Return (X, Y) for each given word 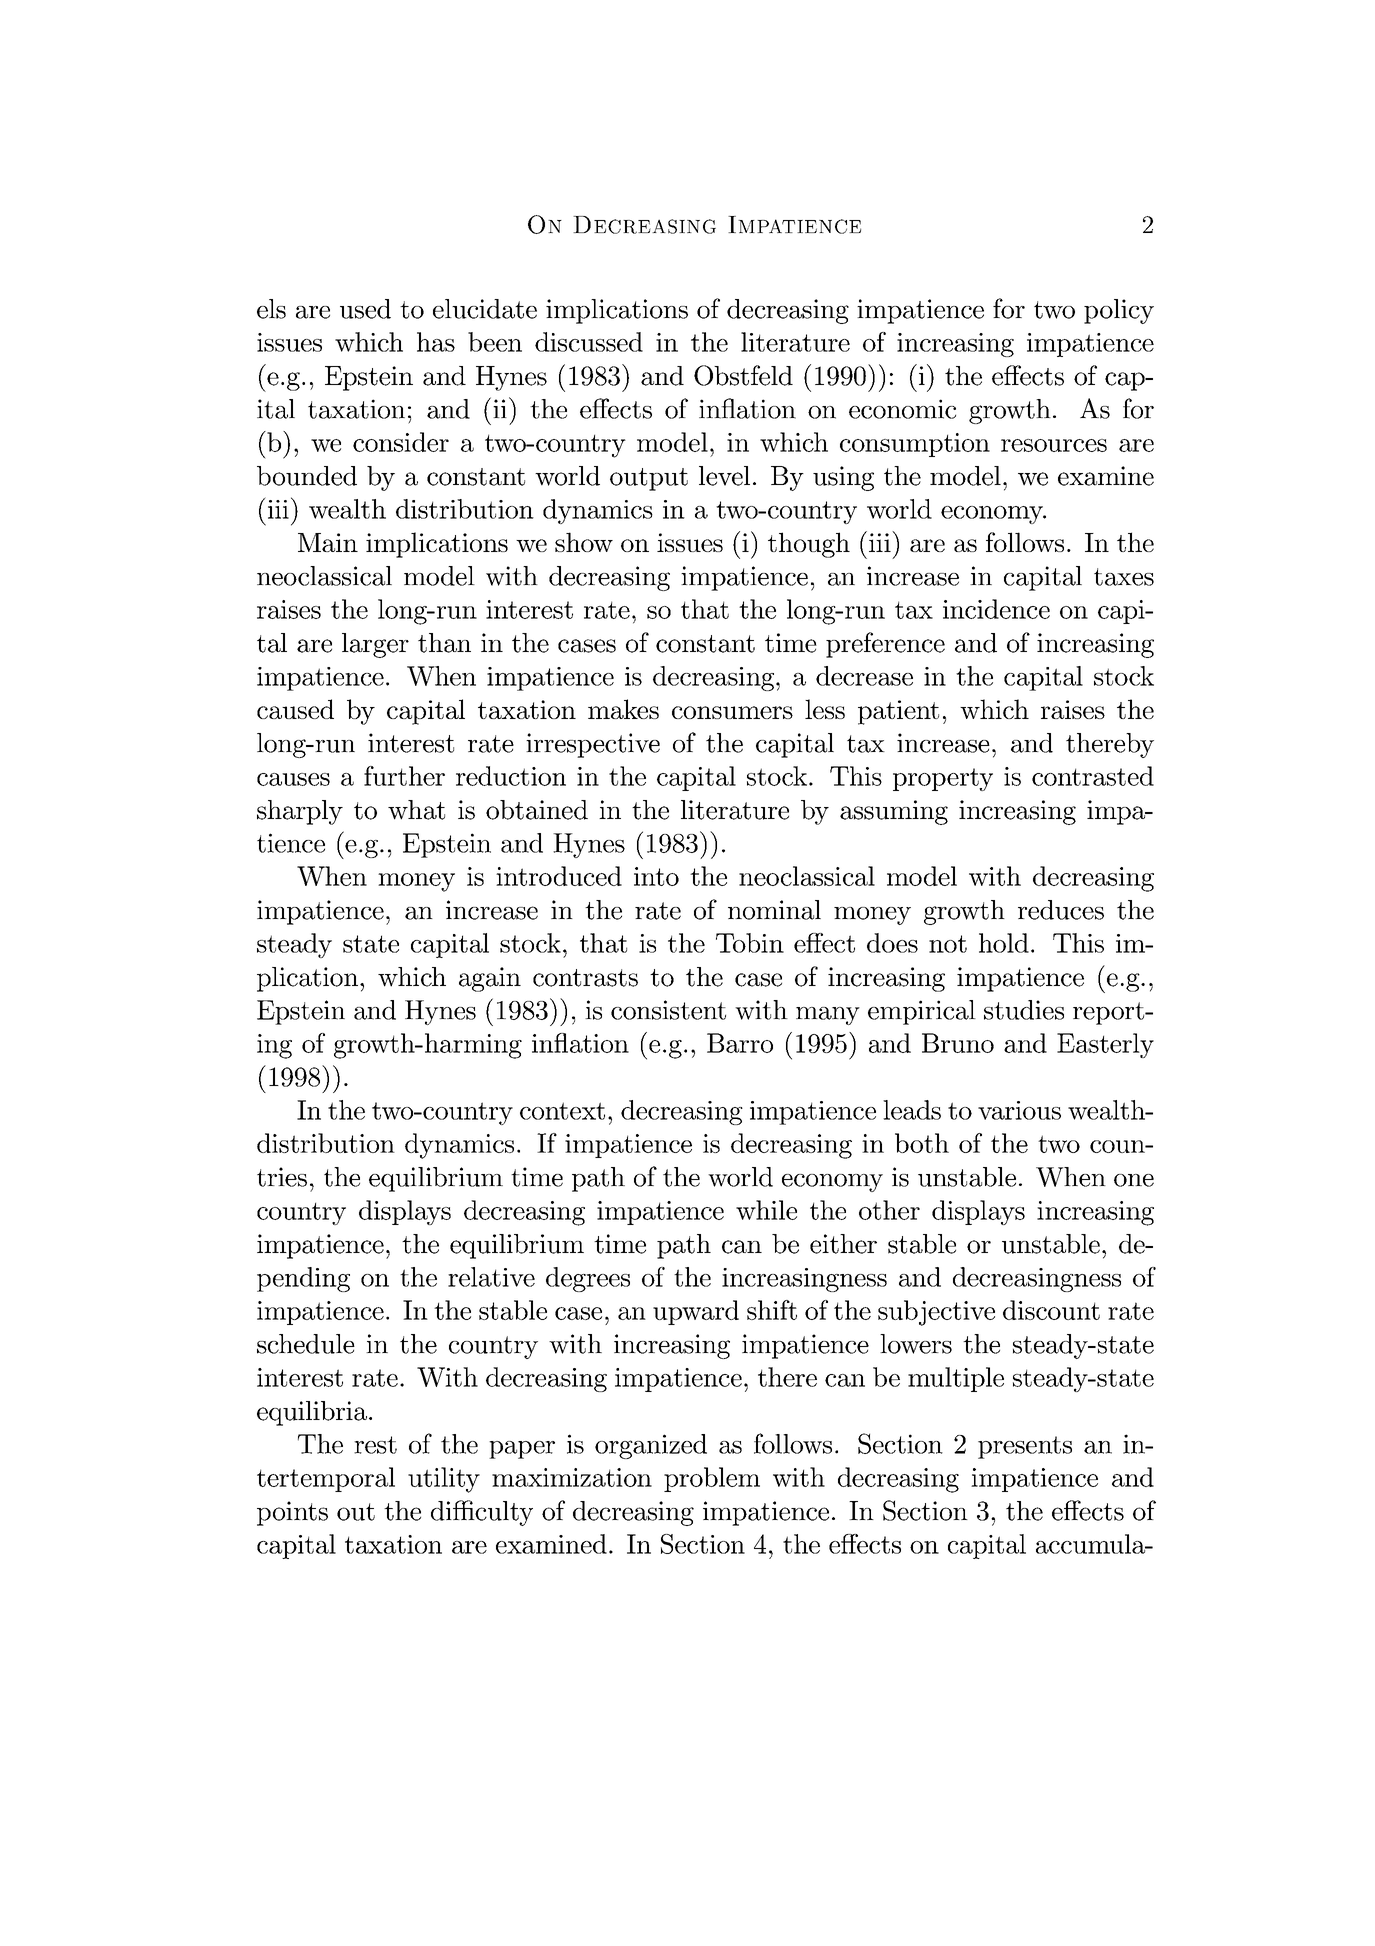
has (436, 342)
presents (1025, 1447)
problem (712, 1479)
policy (1119, 311)
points (292, 1513)
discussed (589, 342)
